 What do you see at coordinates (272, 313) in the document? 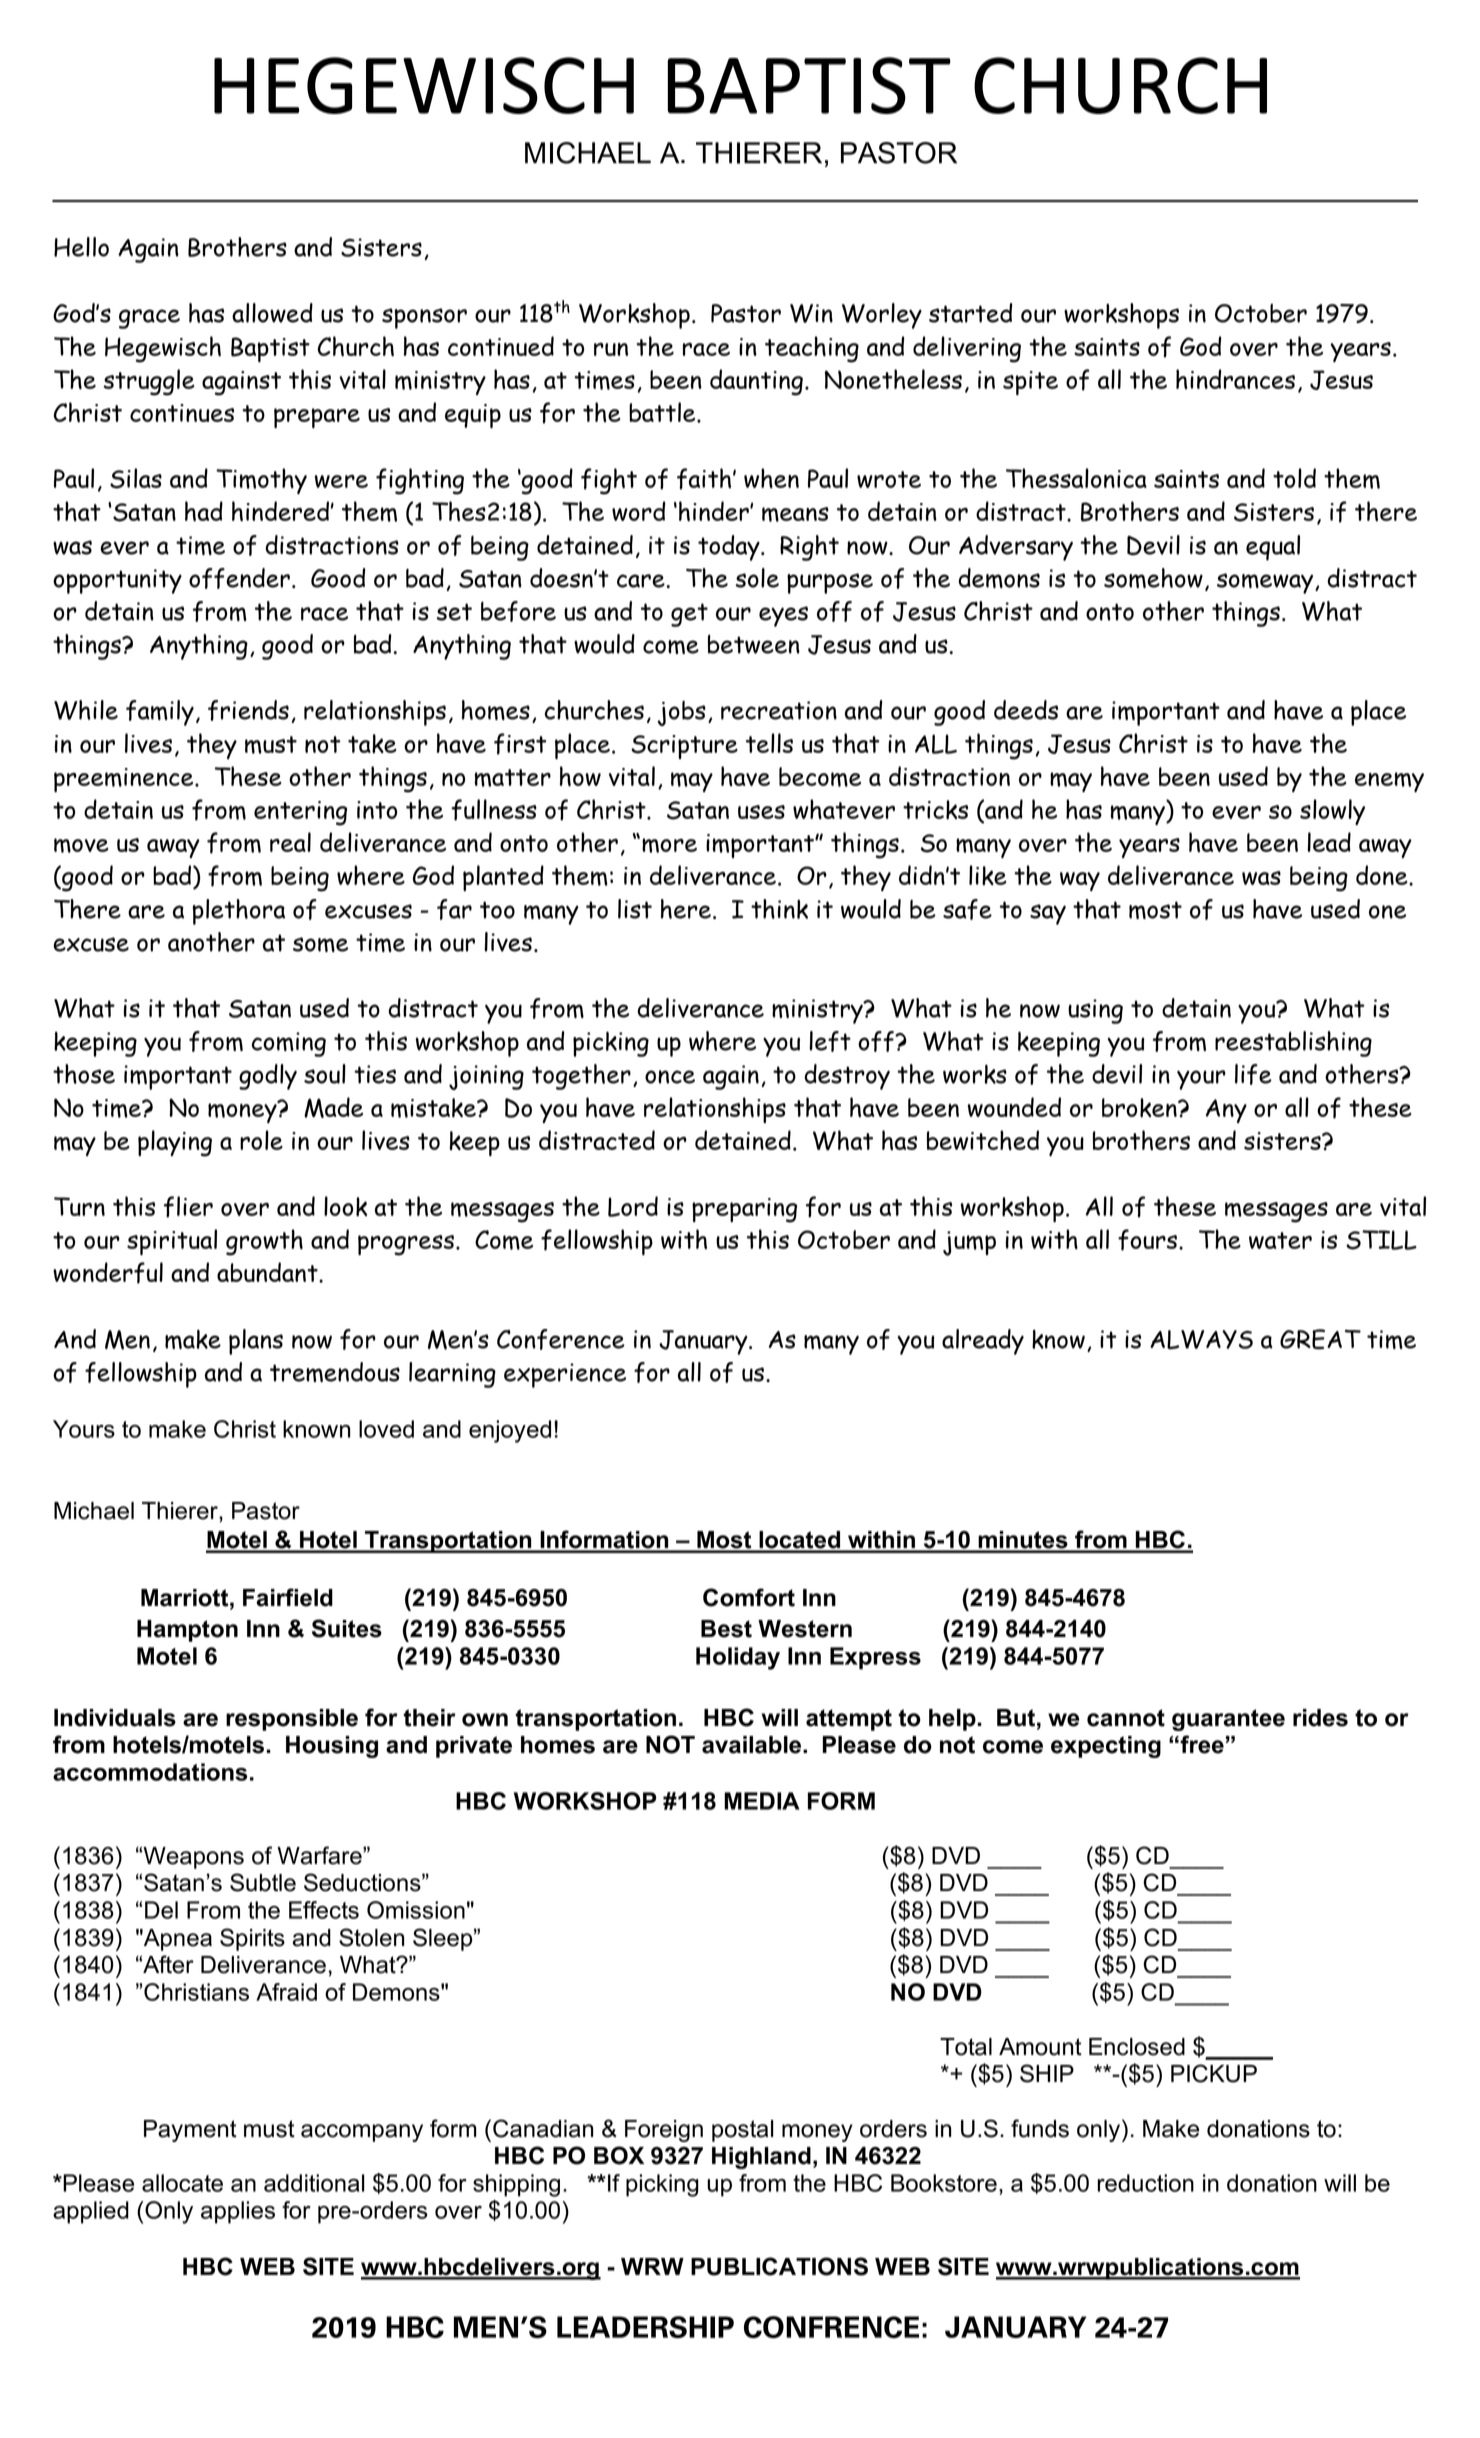
I see `allowed` at bounding box center [272, 313].
